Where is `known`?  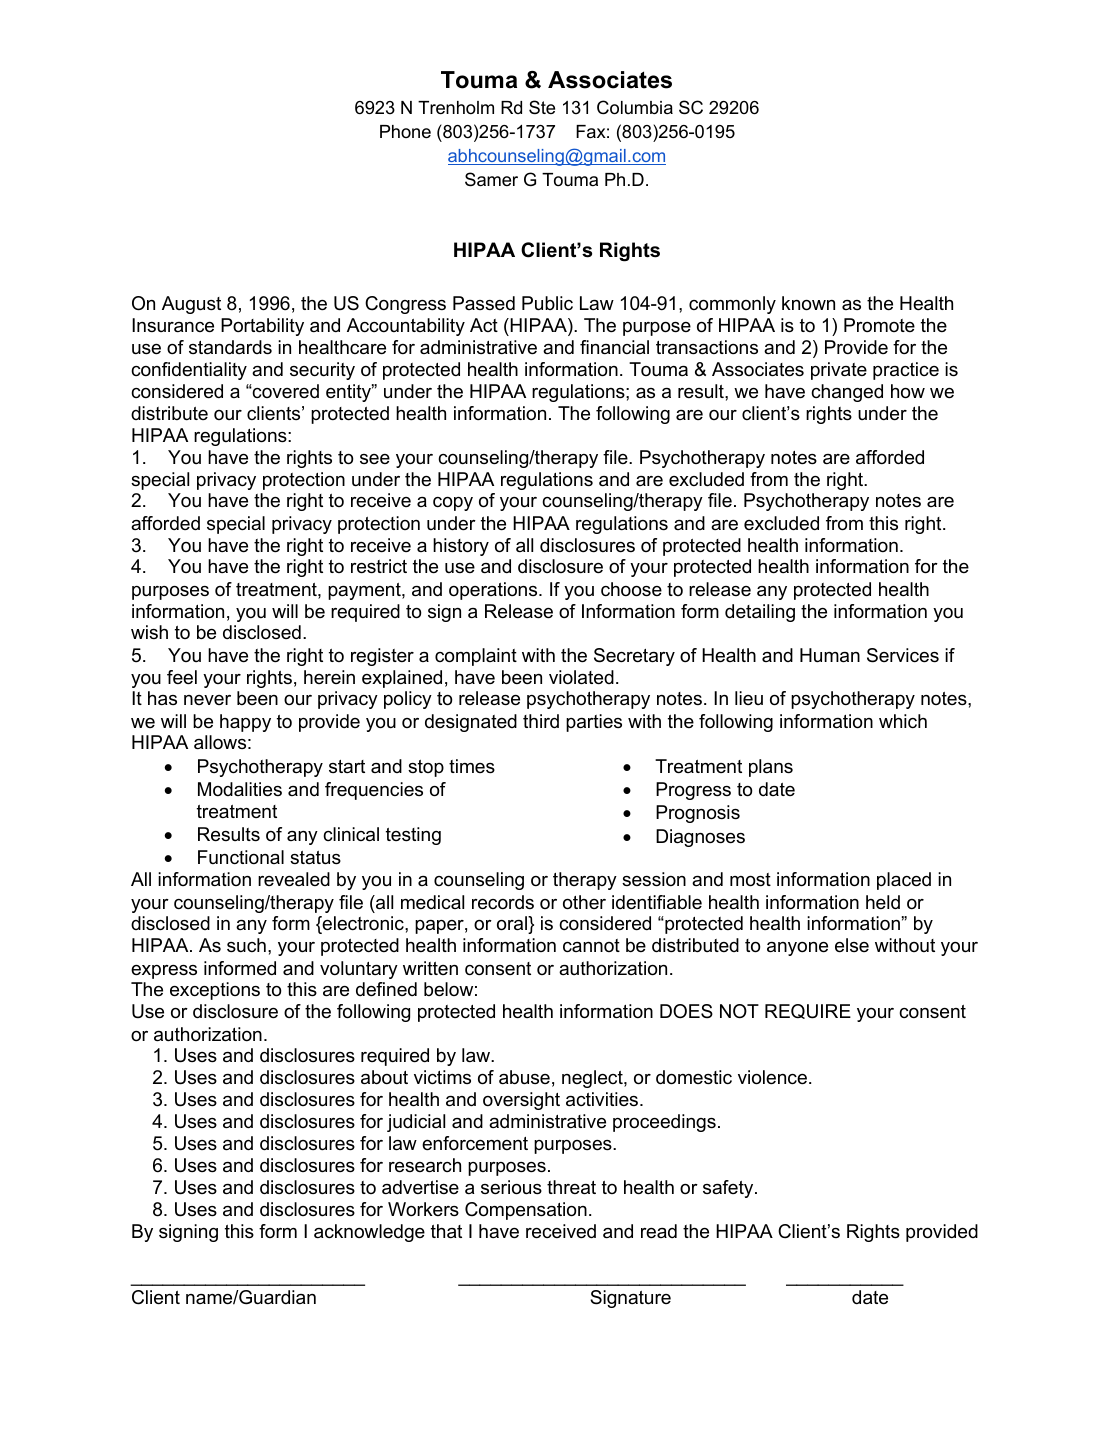 known is located at coordinates (808, 303).
